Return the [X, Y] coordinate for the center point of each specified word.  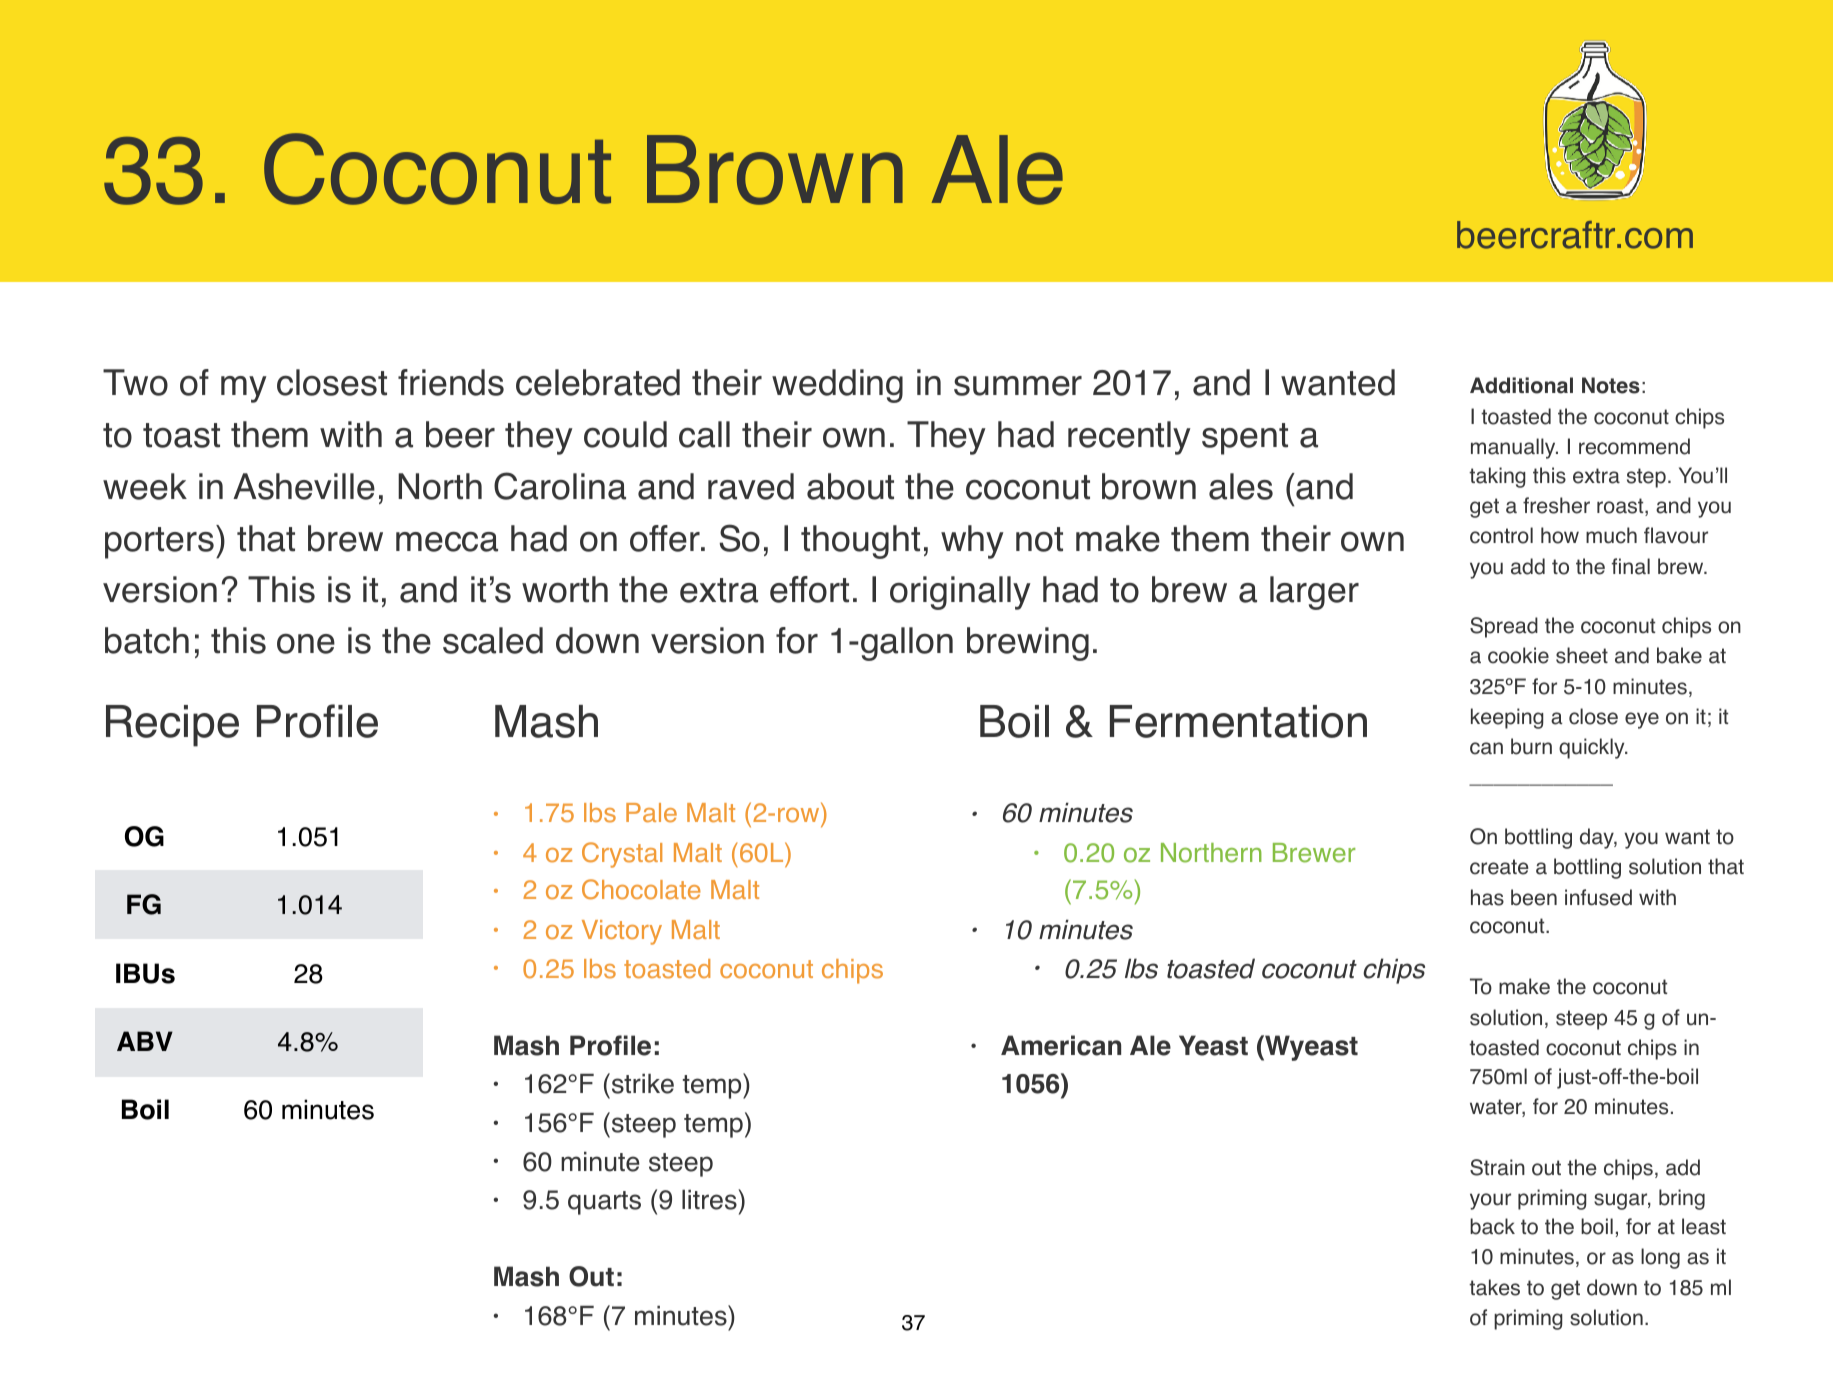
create [1499, 867]
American [1061, 1045]
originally [960, 593]
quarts [604, 1203]
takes [1494, 1287]
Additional [1521, 385]
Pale [651, 813]
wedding [837, 386]
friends [451, 382]
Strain [1497, 1167]
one [306, 644]
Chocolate [641, 889]
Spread [1504, 627]
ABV [145, 1041]
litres [710, 1199]
